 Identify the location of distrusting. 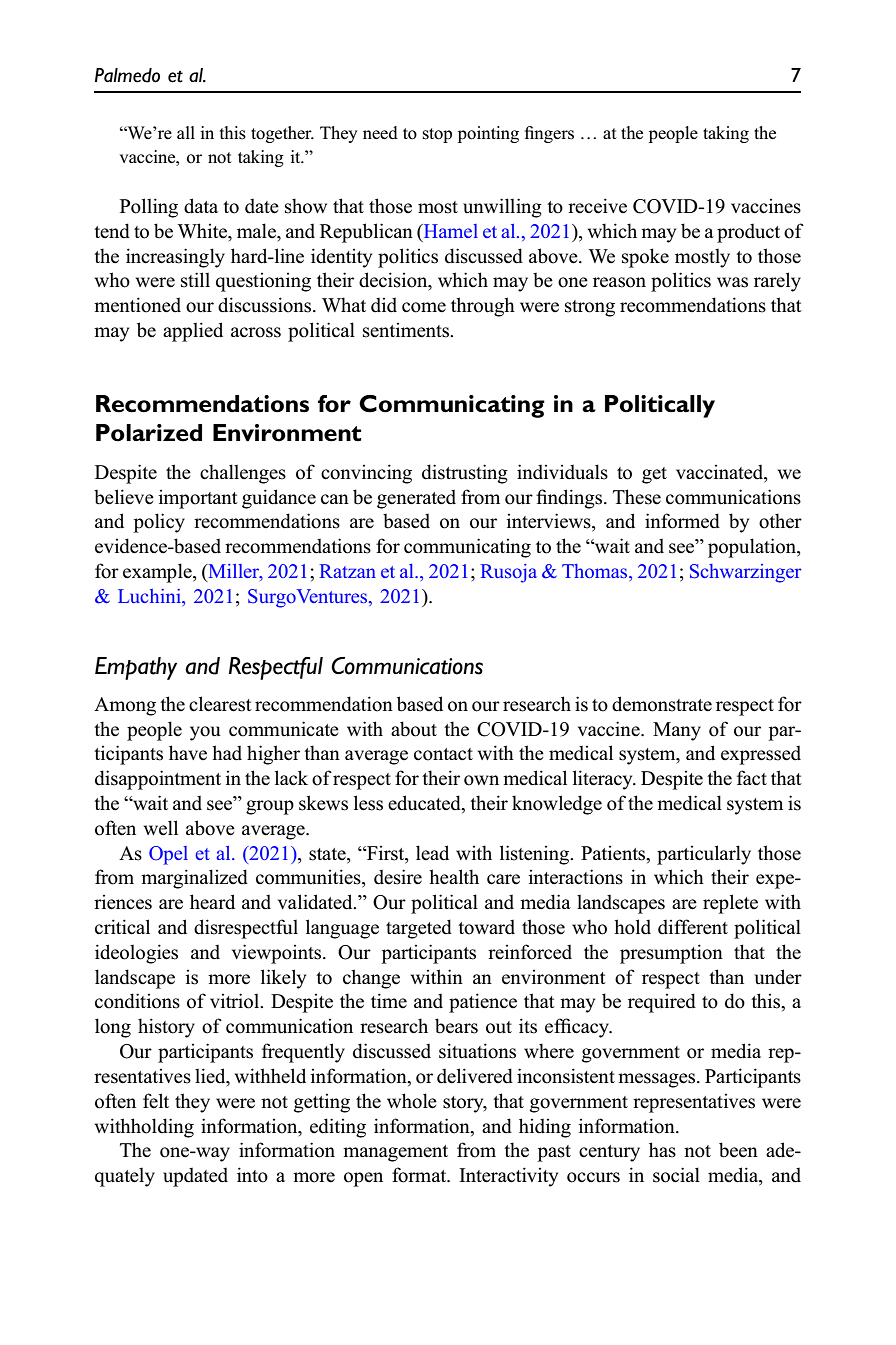
(465, 474).
